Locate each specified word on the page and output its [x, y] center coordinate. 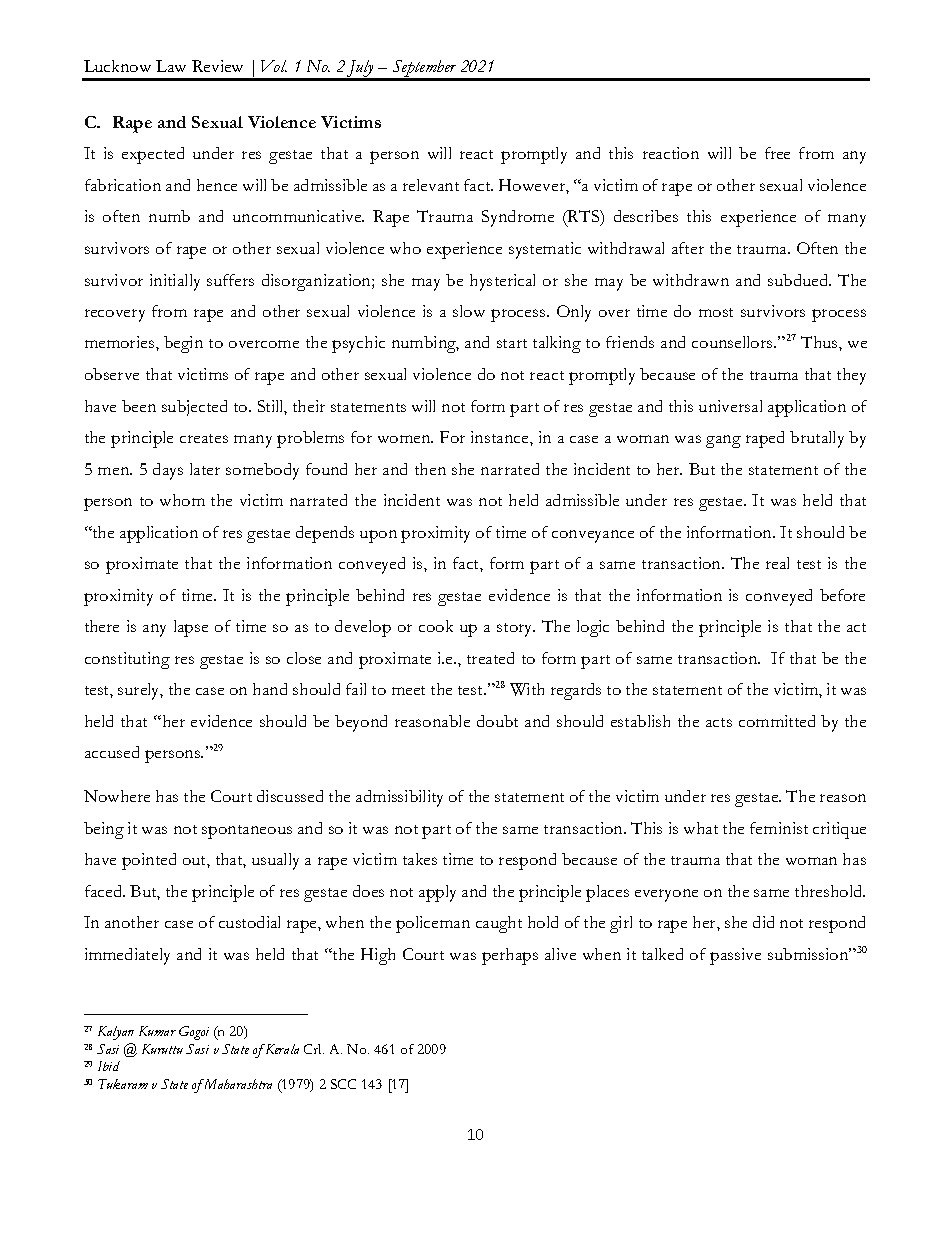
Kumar [157, 1031]
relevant [431, 185]
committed [777, 721]
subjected [194, 408]
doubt [497, 721]
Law [171, 66]
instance [501, 437]
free [777, 153]
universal [730, 406]
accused [112, 752]
